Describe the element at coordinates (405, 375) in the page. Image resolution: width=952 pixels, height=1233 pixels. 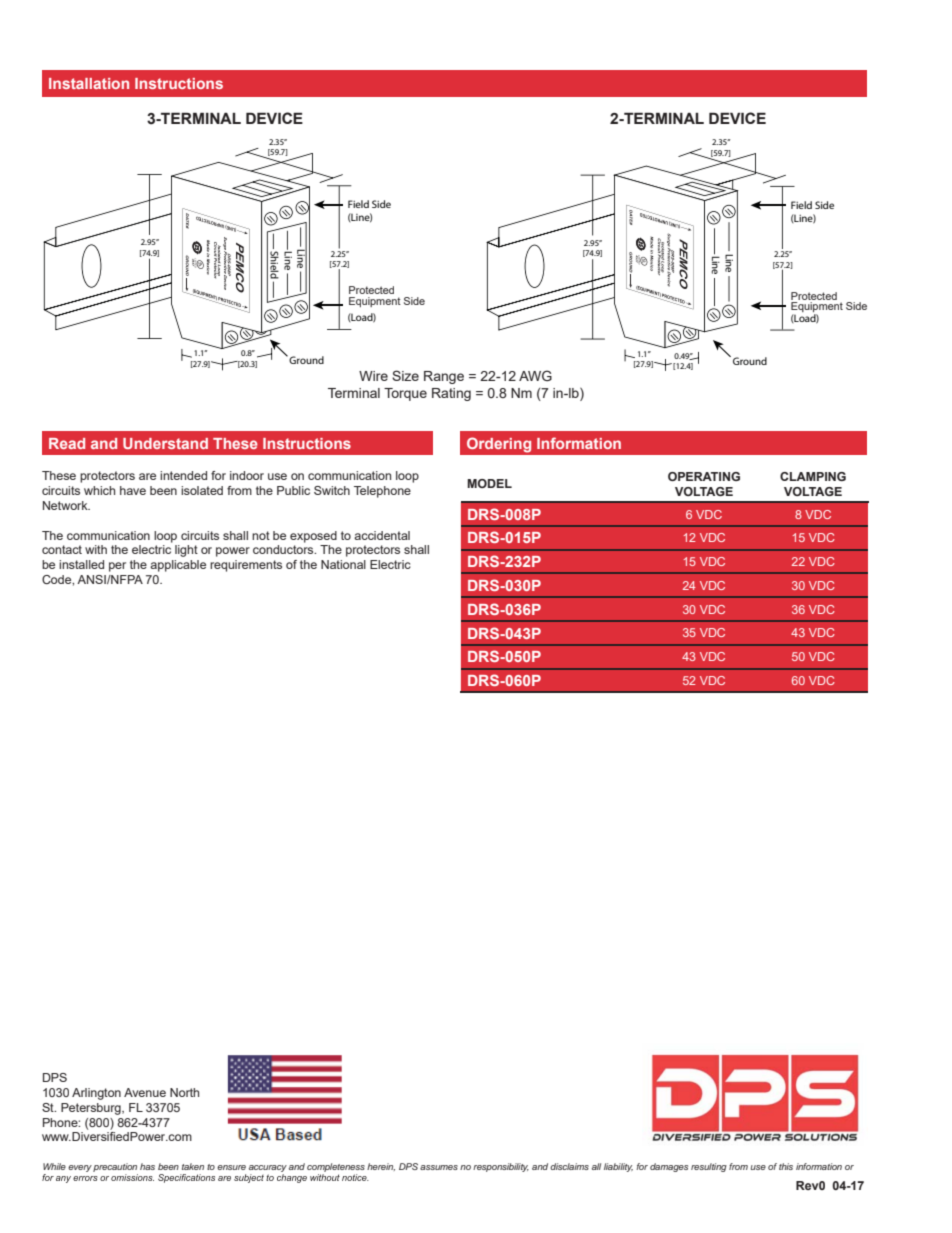
I see `Size` at that location.
